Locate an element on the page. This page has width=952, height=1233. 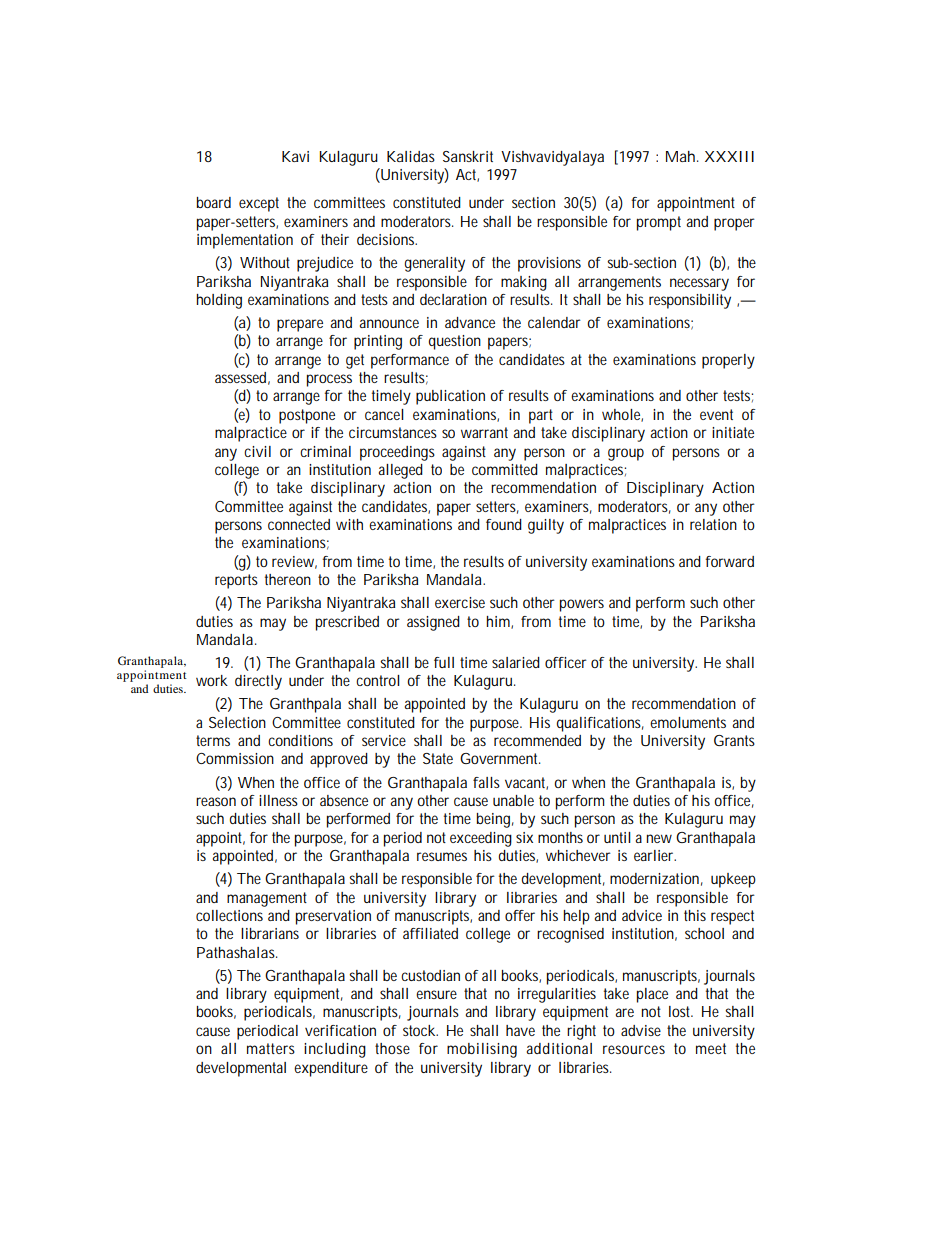
exceeding is located at coordinates (481, 839).
